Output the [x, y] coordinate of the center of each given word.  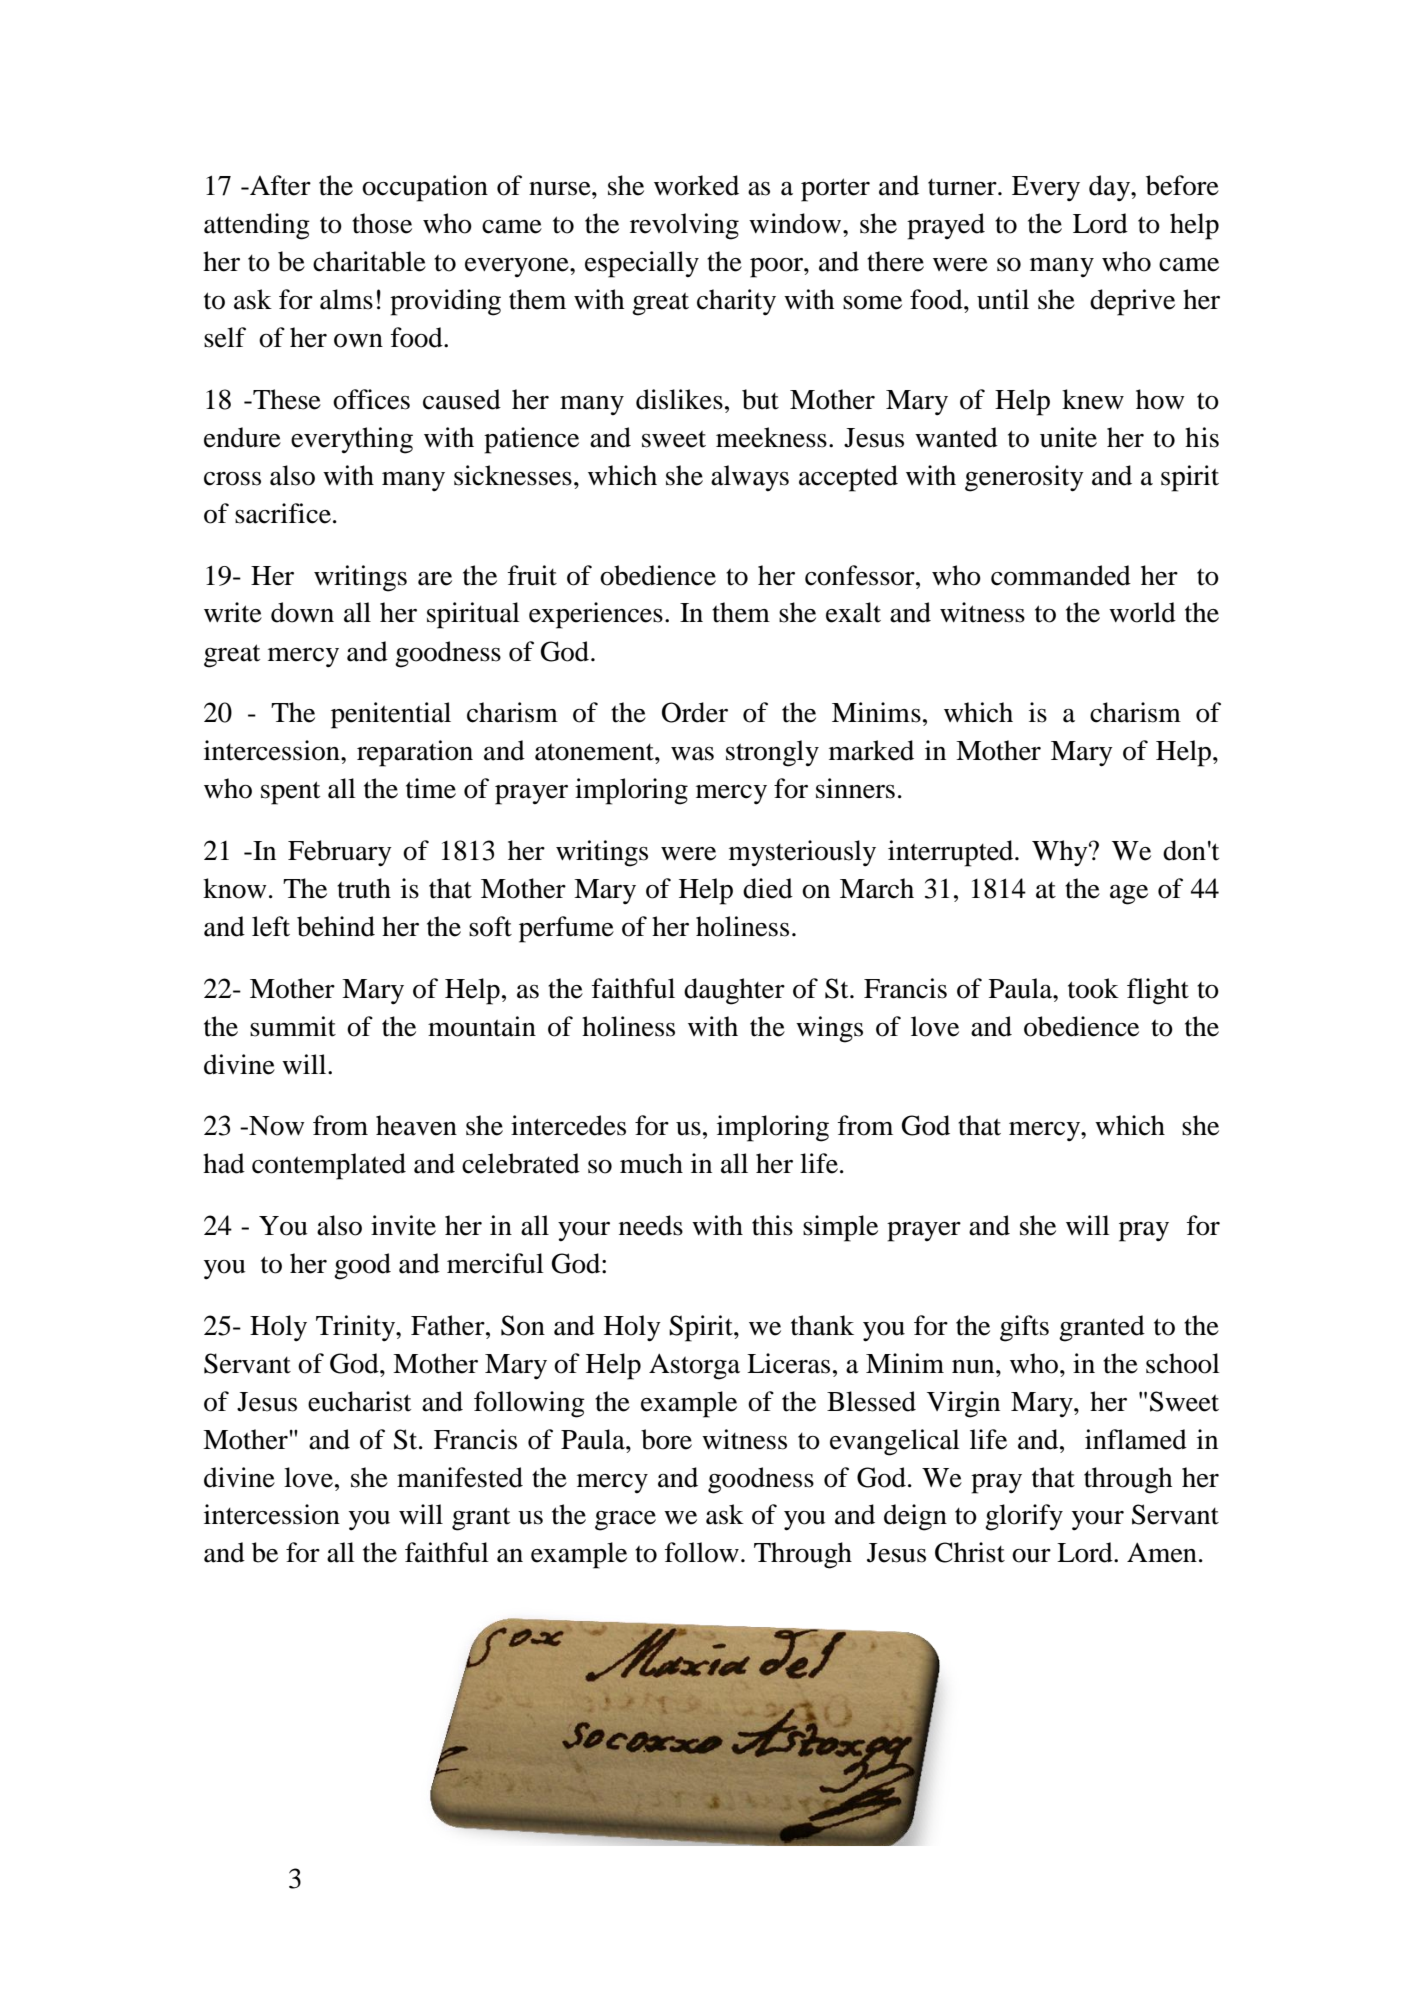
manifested [460, 1477]
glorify [1024, 1517]
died [768, 888]
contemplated [329, 1166]
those [382, 223]
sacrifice [283, 513]
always [750, 478]
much [651, 1163]
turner [963, 187]
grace [625, 1521]
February [340, 853]
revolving [684, 226]
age [1129, 895]
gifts [1024, 1328]
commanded [1061, 575]
